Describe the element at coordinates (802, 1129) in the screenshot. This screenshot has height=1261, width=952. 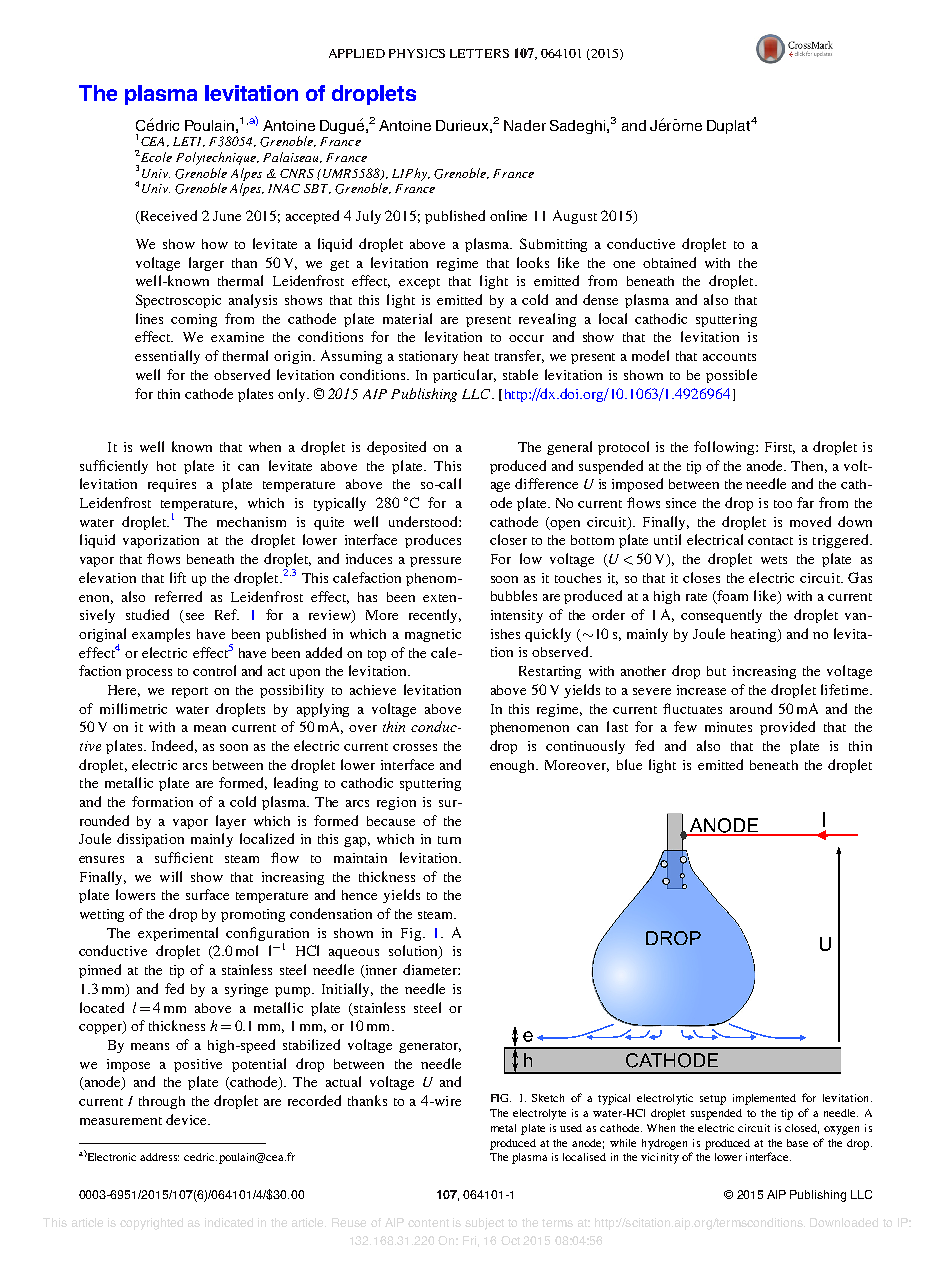
I see `closed` at that location.
